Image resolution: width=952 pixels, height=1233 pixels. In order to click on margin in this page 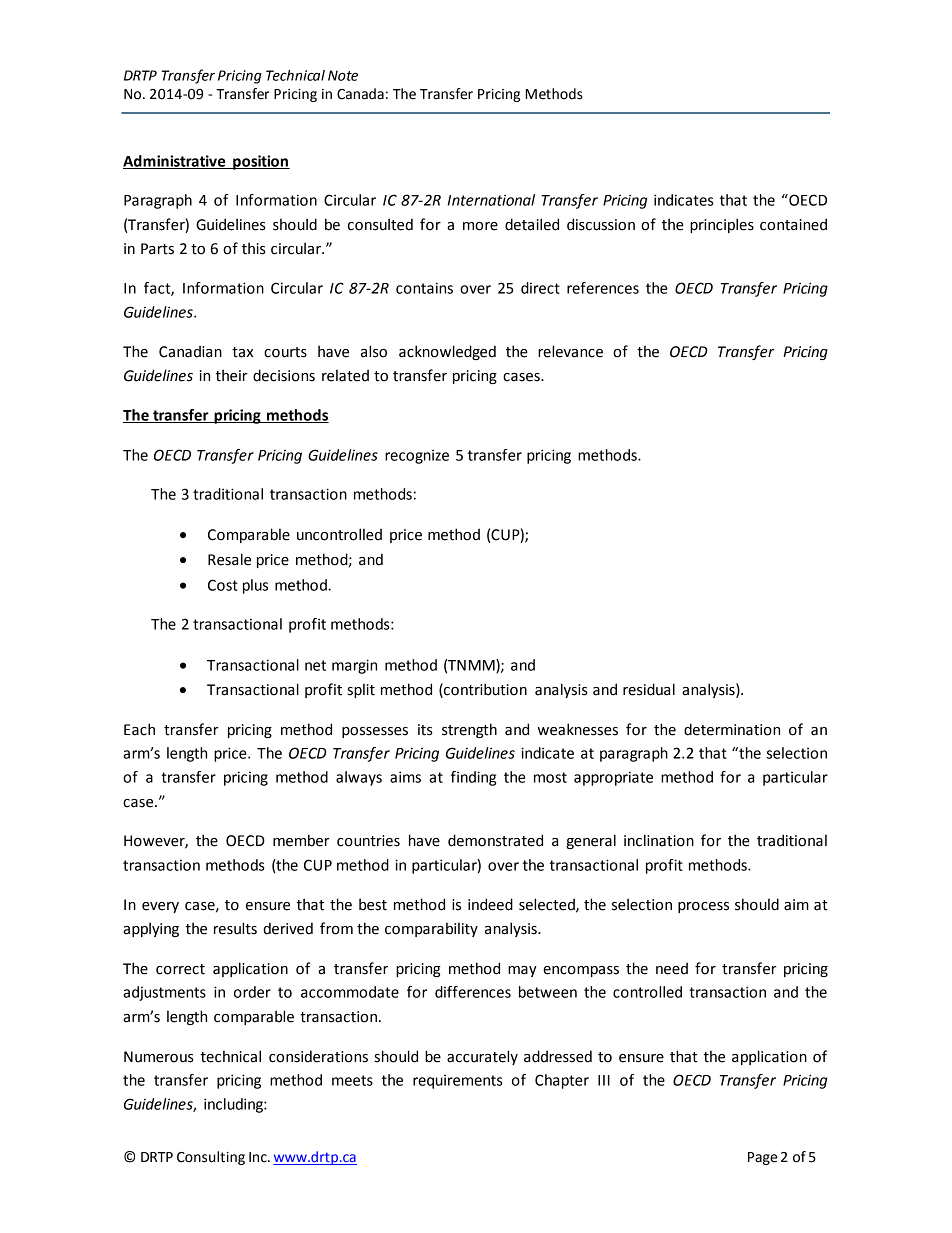, I will do `click(354, 666)`.
